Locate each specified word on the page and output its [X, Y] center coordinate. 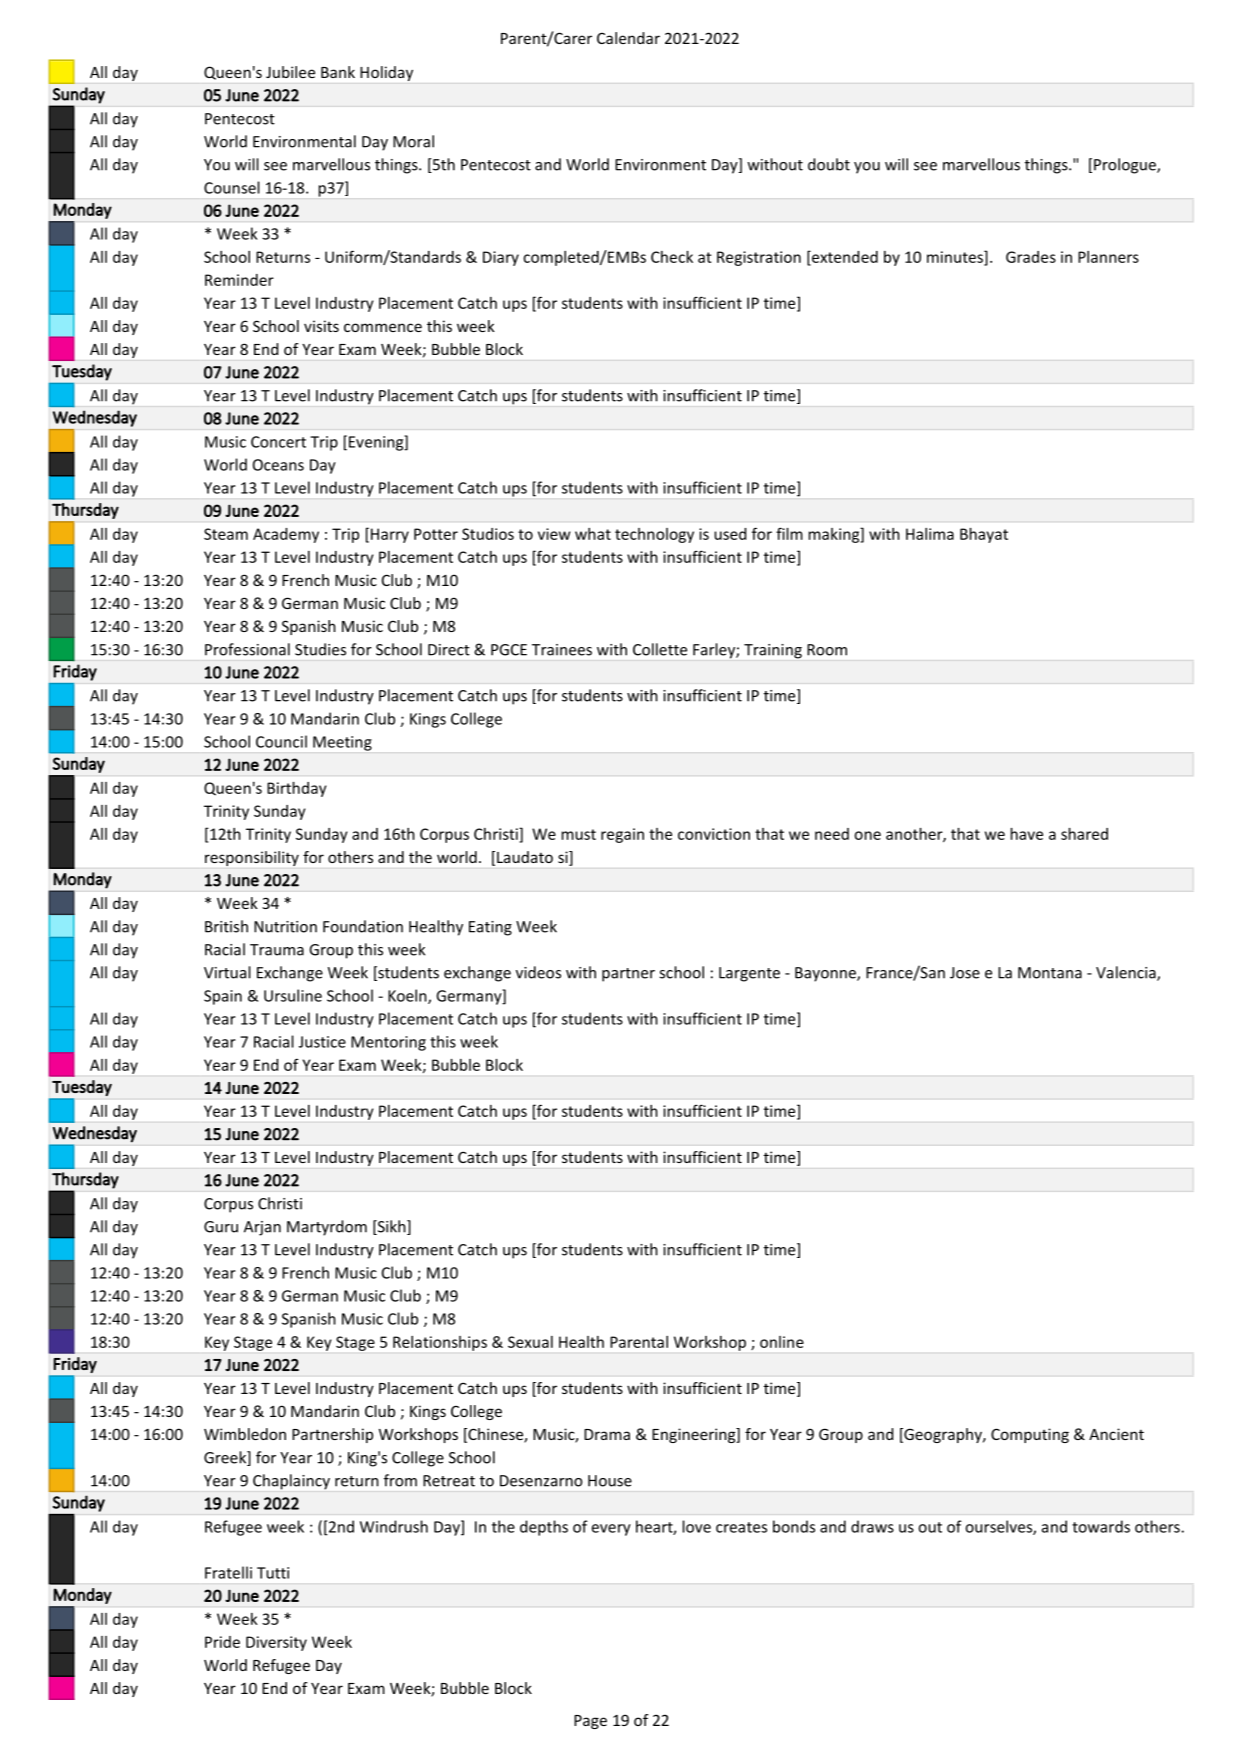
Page [590, 1722]
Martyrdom [327, 1228]
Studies [320, 649]
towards [1101, 1526]
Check [672, 257]
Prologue [1126, 166]
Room [827, 650]
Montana [1050, 973]
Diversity [276, 1643]
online [782, 1342]
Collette [660, 649]
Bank [338, 72]
